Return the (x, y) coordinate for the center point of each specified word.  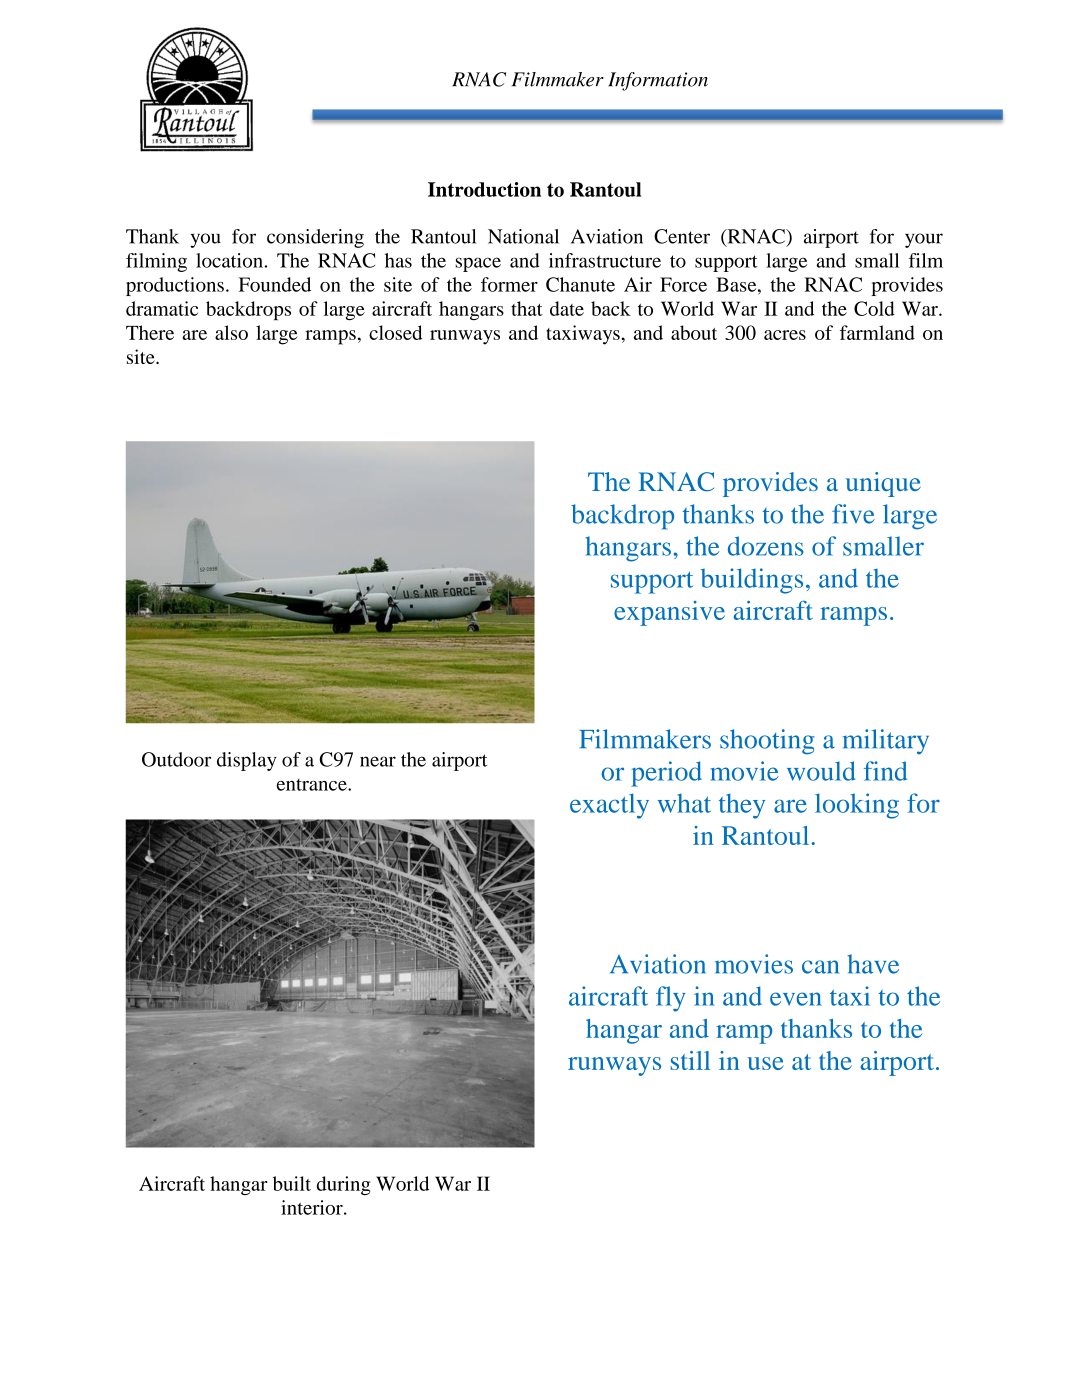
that (527, 308)
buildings (752, 581)
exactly (609, 806)
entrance (313, 785)
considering (315, 238)
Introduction (484, 189)
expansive (669, 613)
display (247, 761)
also (231, 332)
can (820, 967)
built (292, 1183)
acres (785, 335)
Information (658, 81)
